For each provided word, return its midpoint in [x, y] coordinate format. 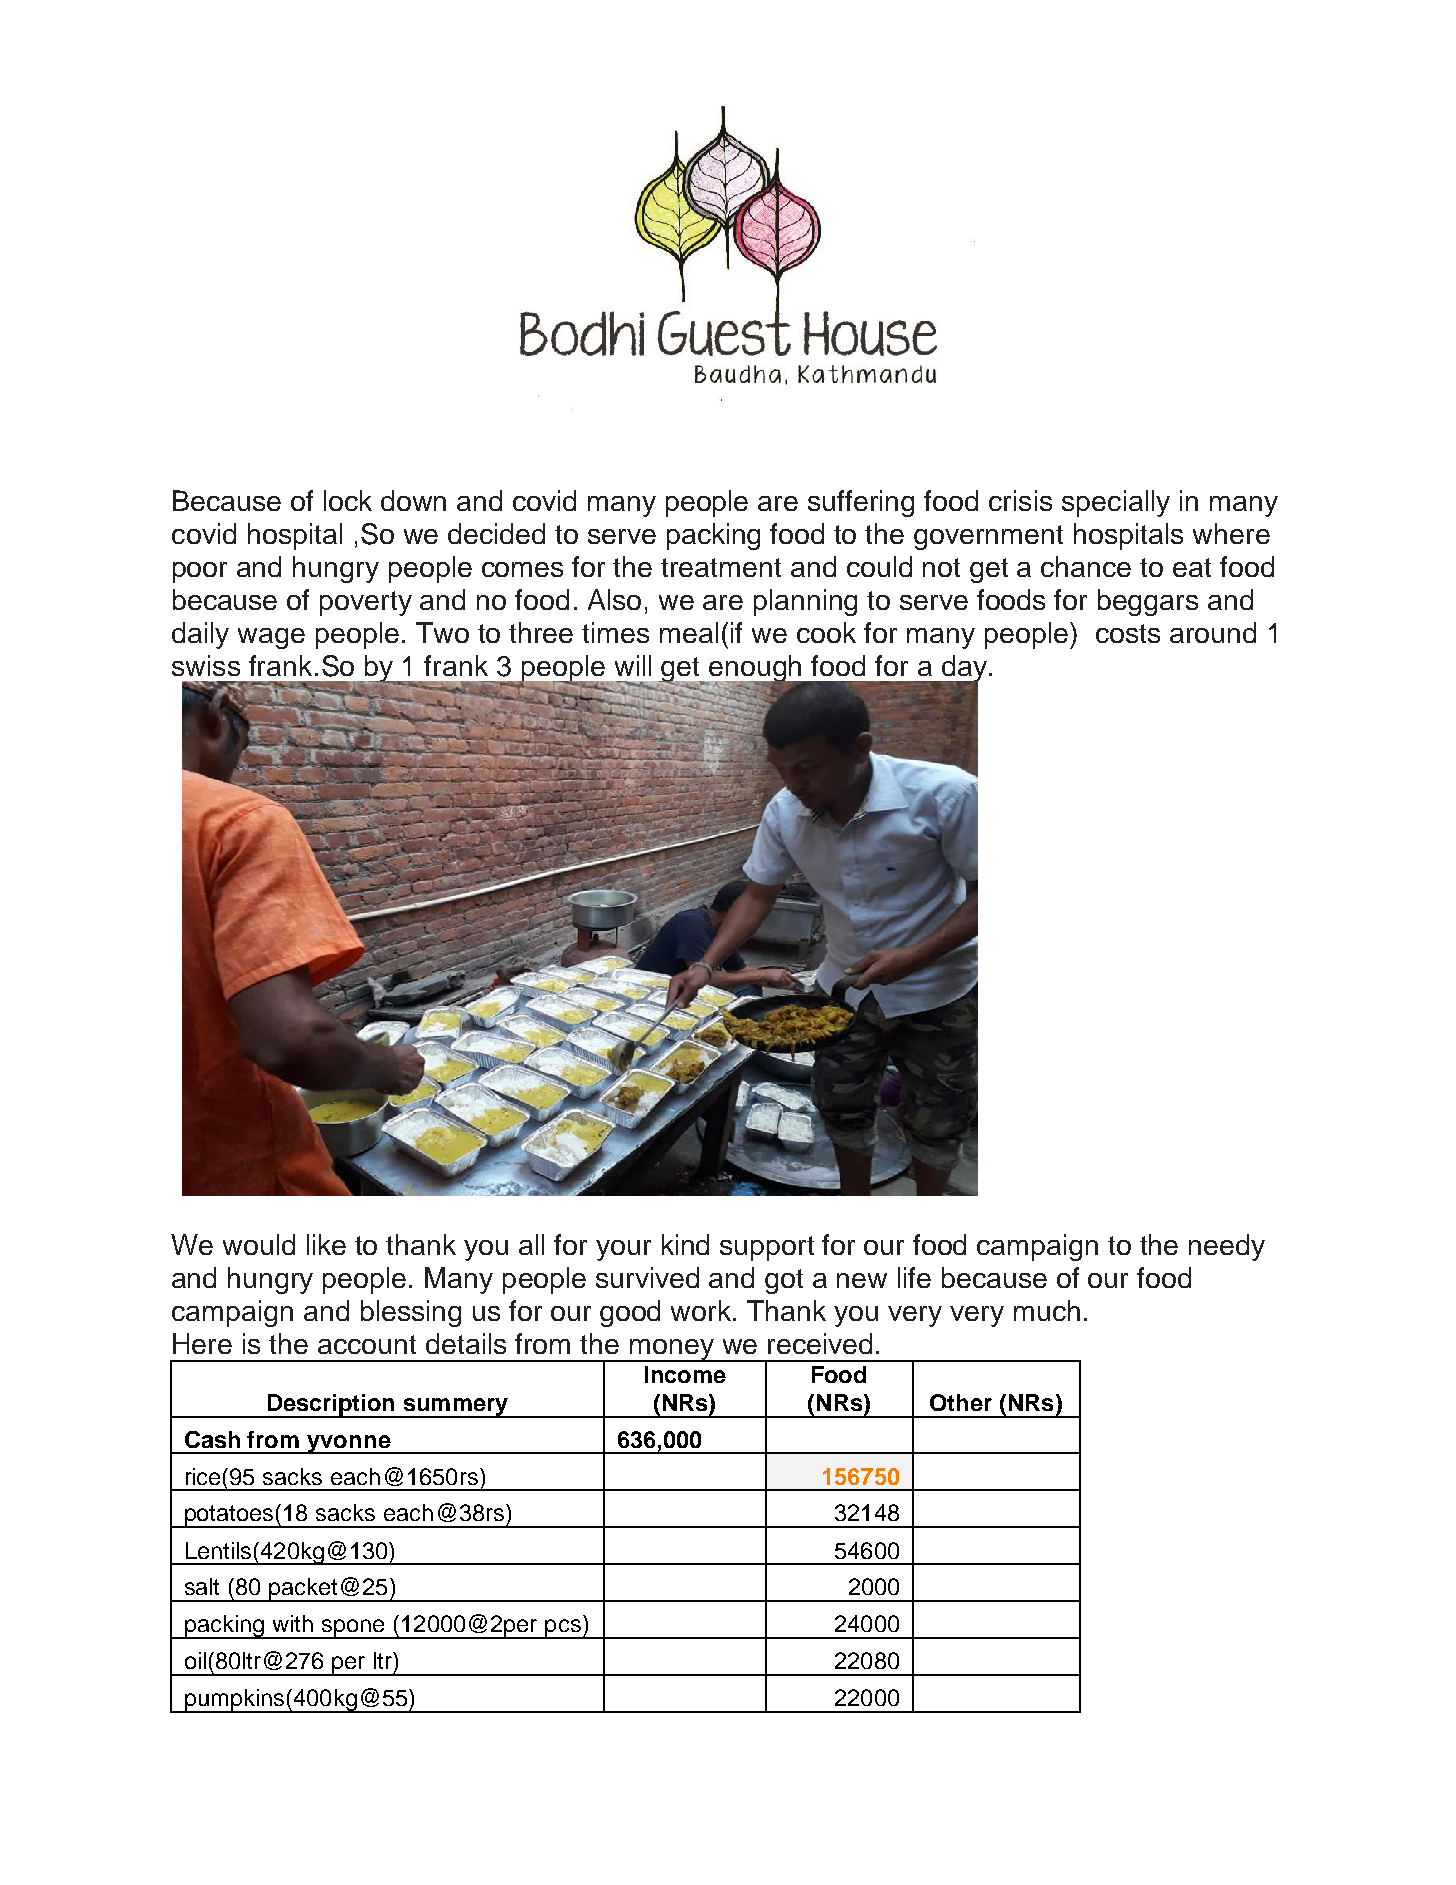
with [293, 1623]
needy [1227, 1247]
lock [348, 500]
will [633, 665]
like [326, 1244]
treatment [721, 567]
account [367, 1344]
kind [685, 1244]
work [702, 1310]
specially [1116, 503]
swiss [206, 665]
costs [1128, 633]
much [1047, 1310]
